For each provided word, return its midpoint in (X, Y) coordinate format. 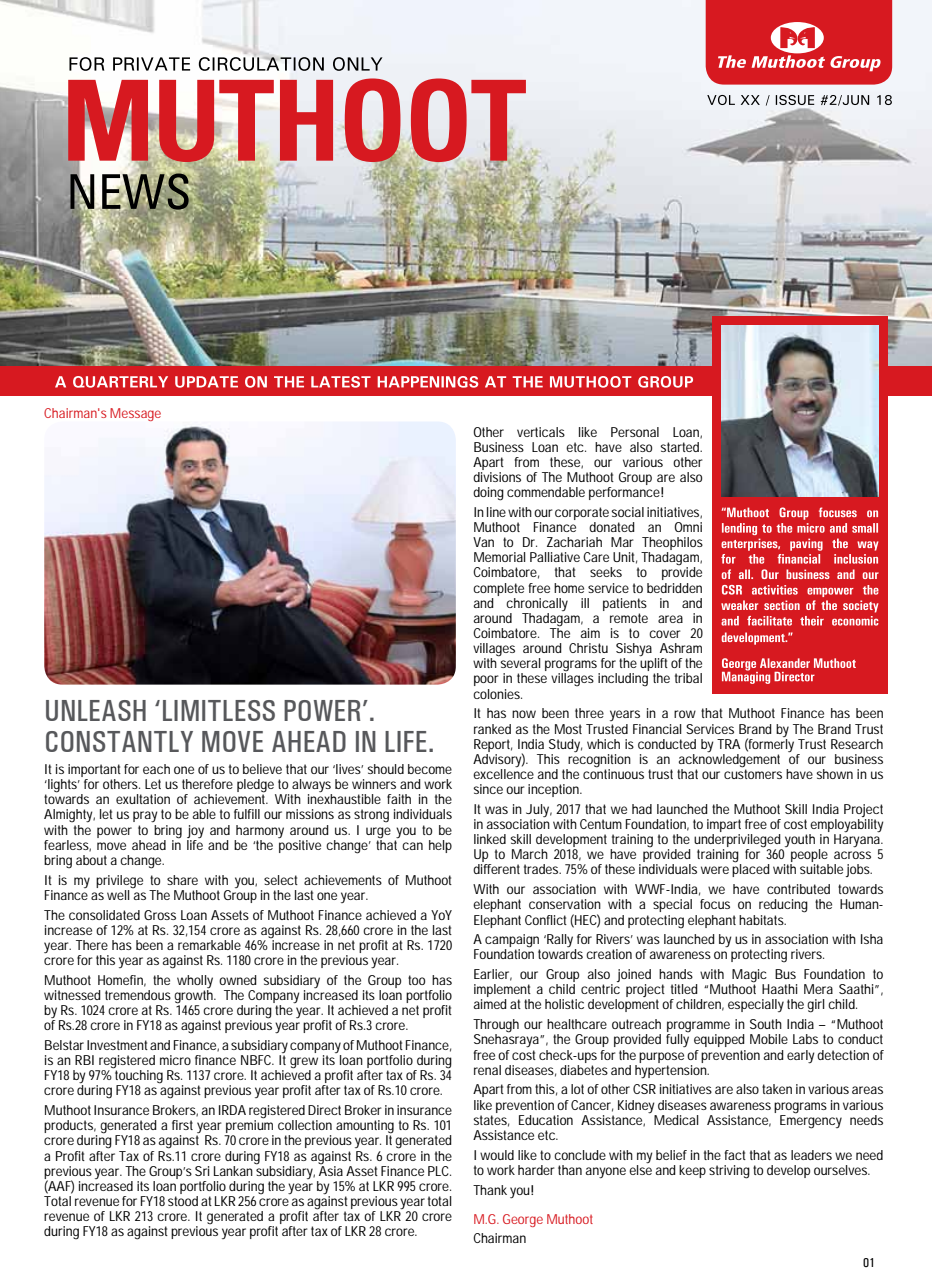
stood (183, 1201)
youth (800, 840)
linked (490, 839)
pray (145, 816)
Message (135, 414)
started (680, 447)
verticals (541, 432)
